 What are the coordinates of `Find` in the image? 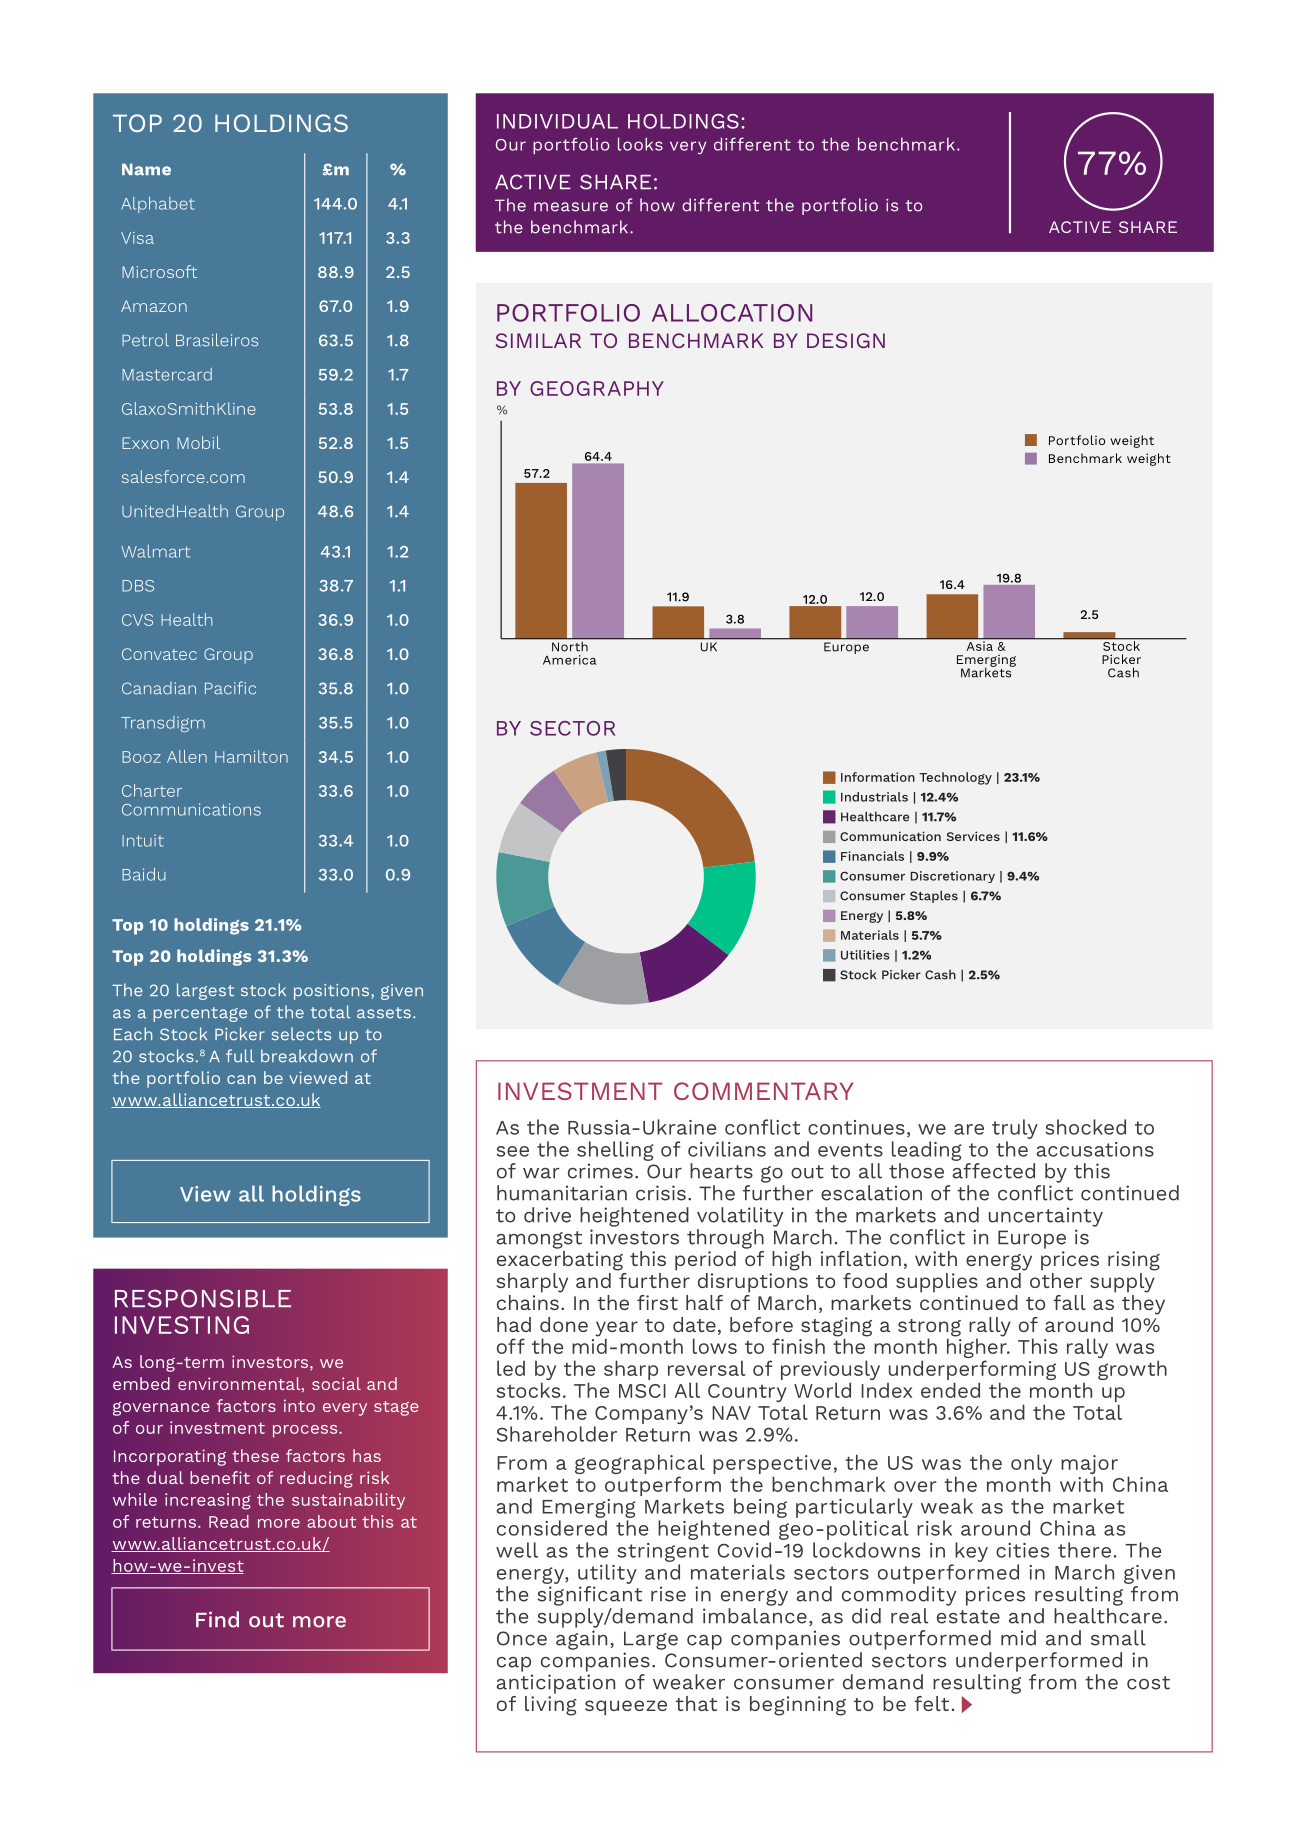 It's located at (217, 1619).
